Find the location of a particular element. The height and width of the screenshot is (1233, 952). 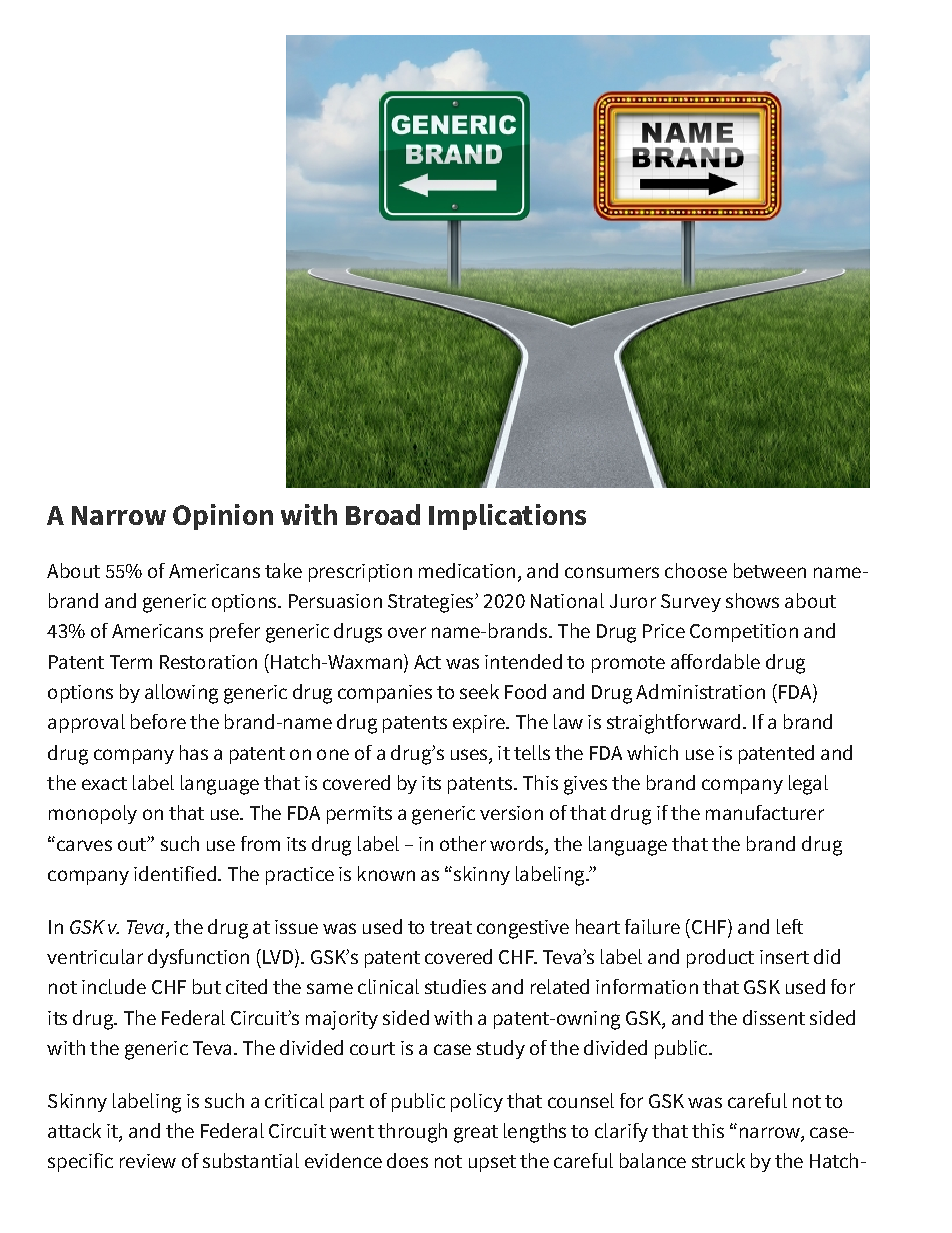

Opinion is located at coordinates (223, 517).
